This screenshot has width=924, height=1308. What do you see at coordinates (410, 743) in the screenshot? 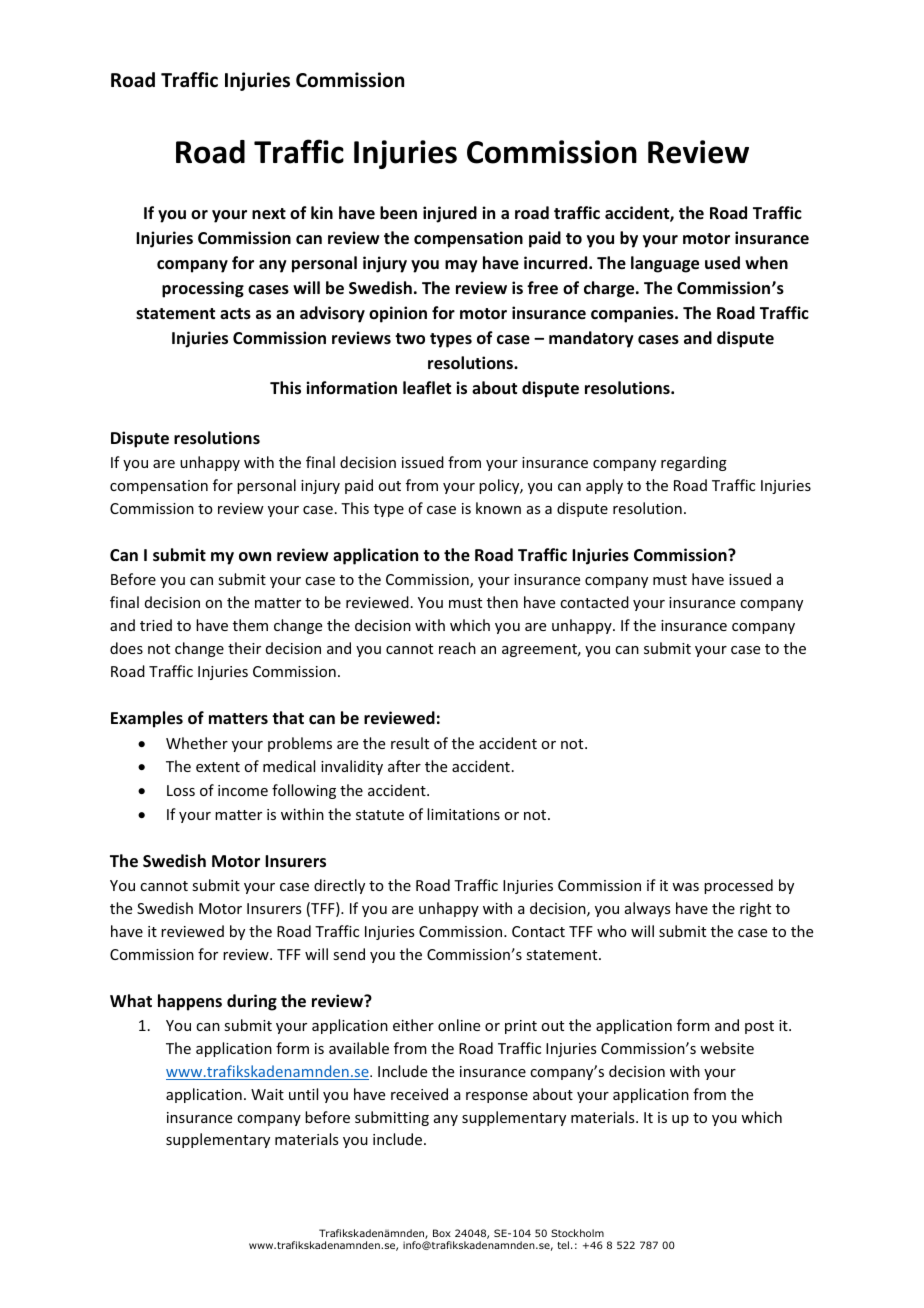
I see `result` at bounding box center [410, 743].
